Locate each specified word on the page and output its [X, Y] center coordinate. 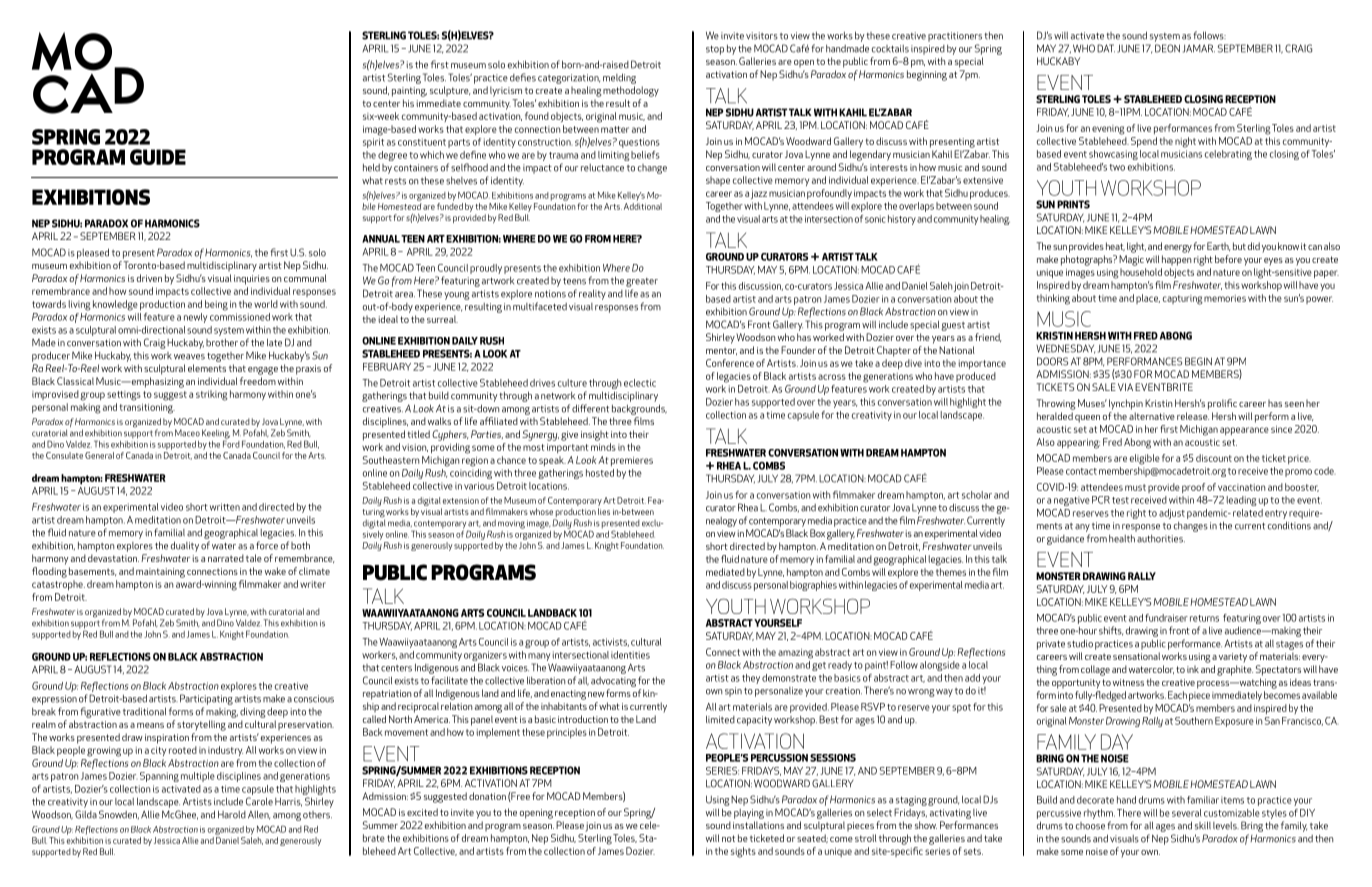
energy [1178, 249]
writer [313, 584]
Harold [232, 814]
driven [149, 278]
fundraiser [1166, 618]
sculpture [450, 91]
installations [758, 825]
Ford [231, 443]
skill [1203, 825]
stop [715, 50]
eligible [1145, 459]
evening [1108, 130]
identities [630, 655]
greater [642, 282]
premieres [632, 461]
